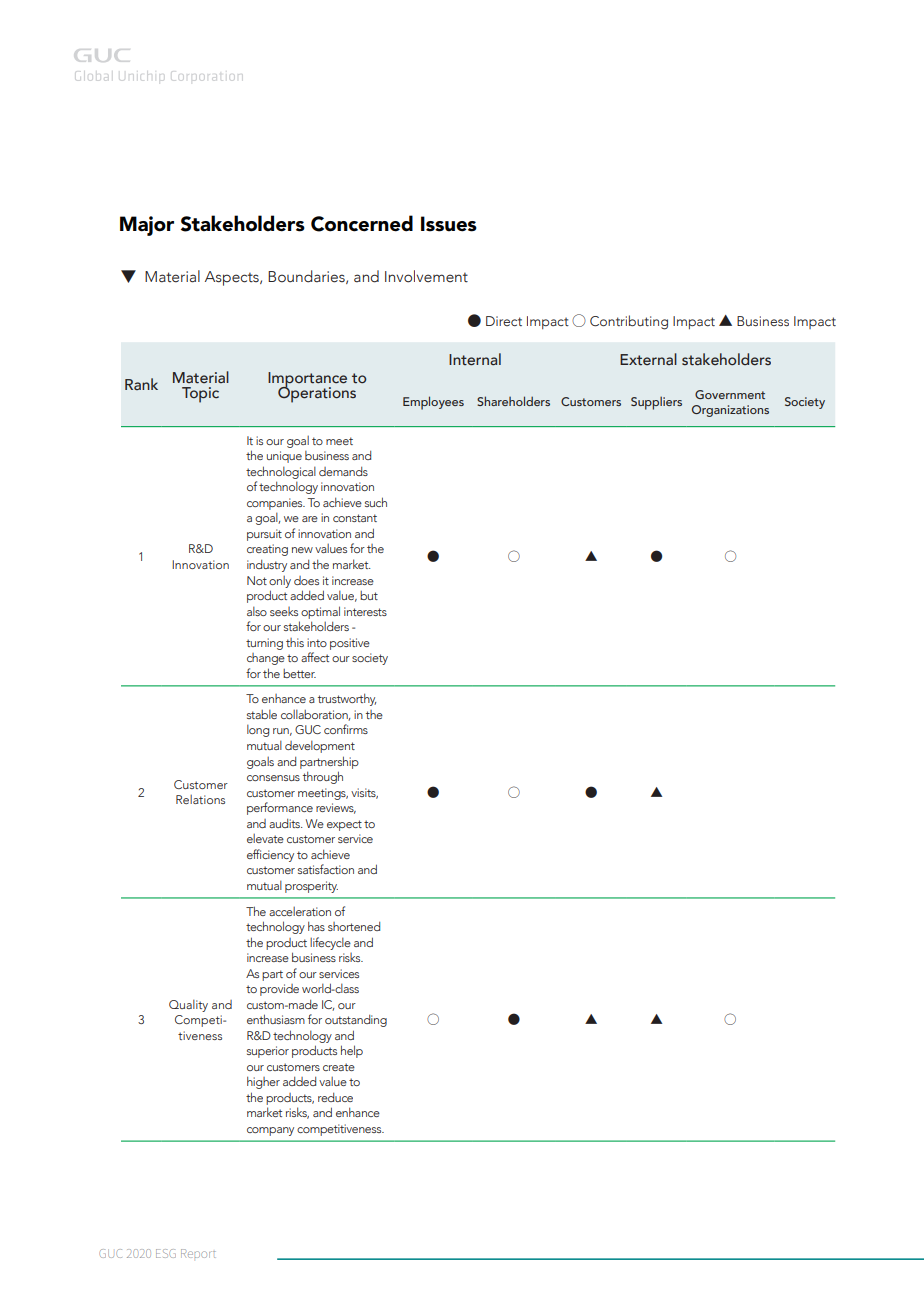 The width and height of the image is (924, 1308). What do you see at coordinates (335, 1097) in the image?
I see `reduce` at bounding box center [335, 1097].
